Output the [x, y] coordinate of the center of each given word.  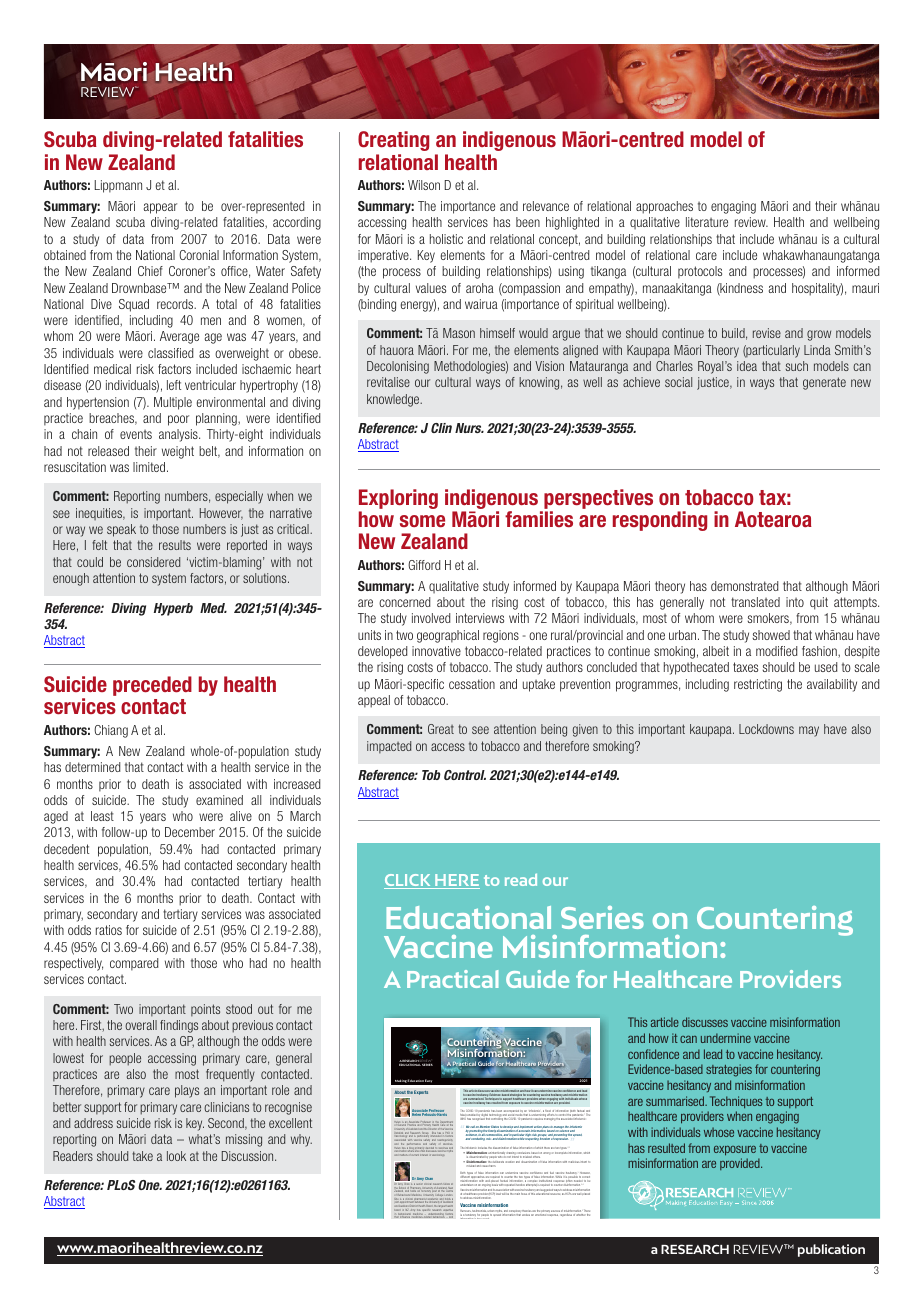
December [190, 832]
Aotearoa [773, 519]
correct [587, 1177]
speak [121, 530]
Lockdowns [766, 729]
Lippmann [118, 186]
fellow [446, 1185]
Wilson [424, 185]
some [422, 521]
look [176, 1156]
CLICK [408, 881]
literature [707, 222]
